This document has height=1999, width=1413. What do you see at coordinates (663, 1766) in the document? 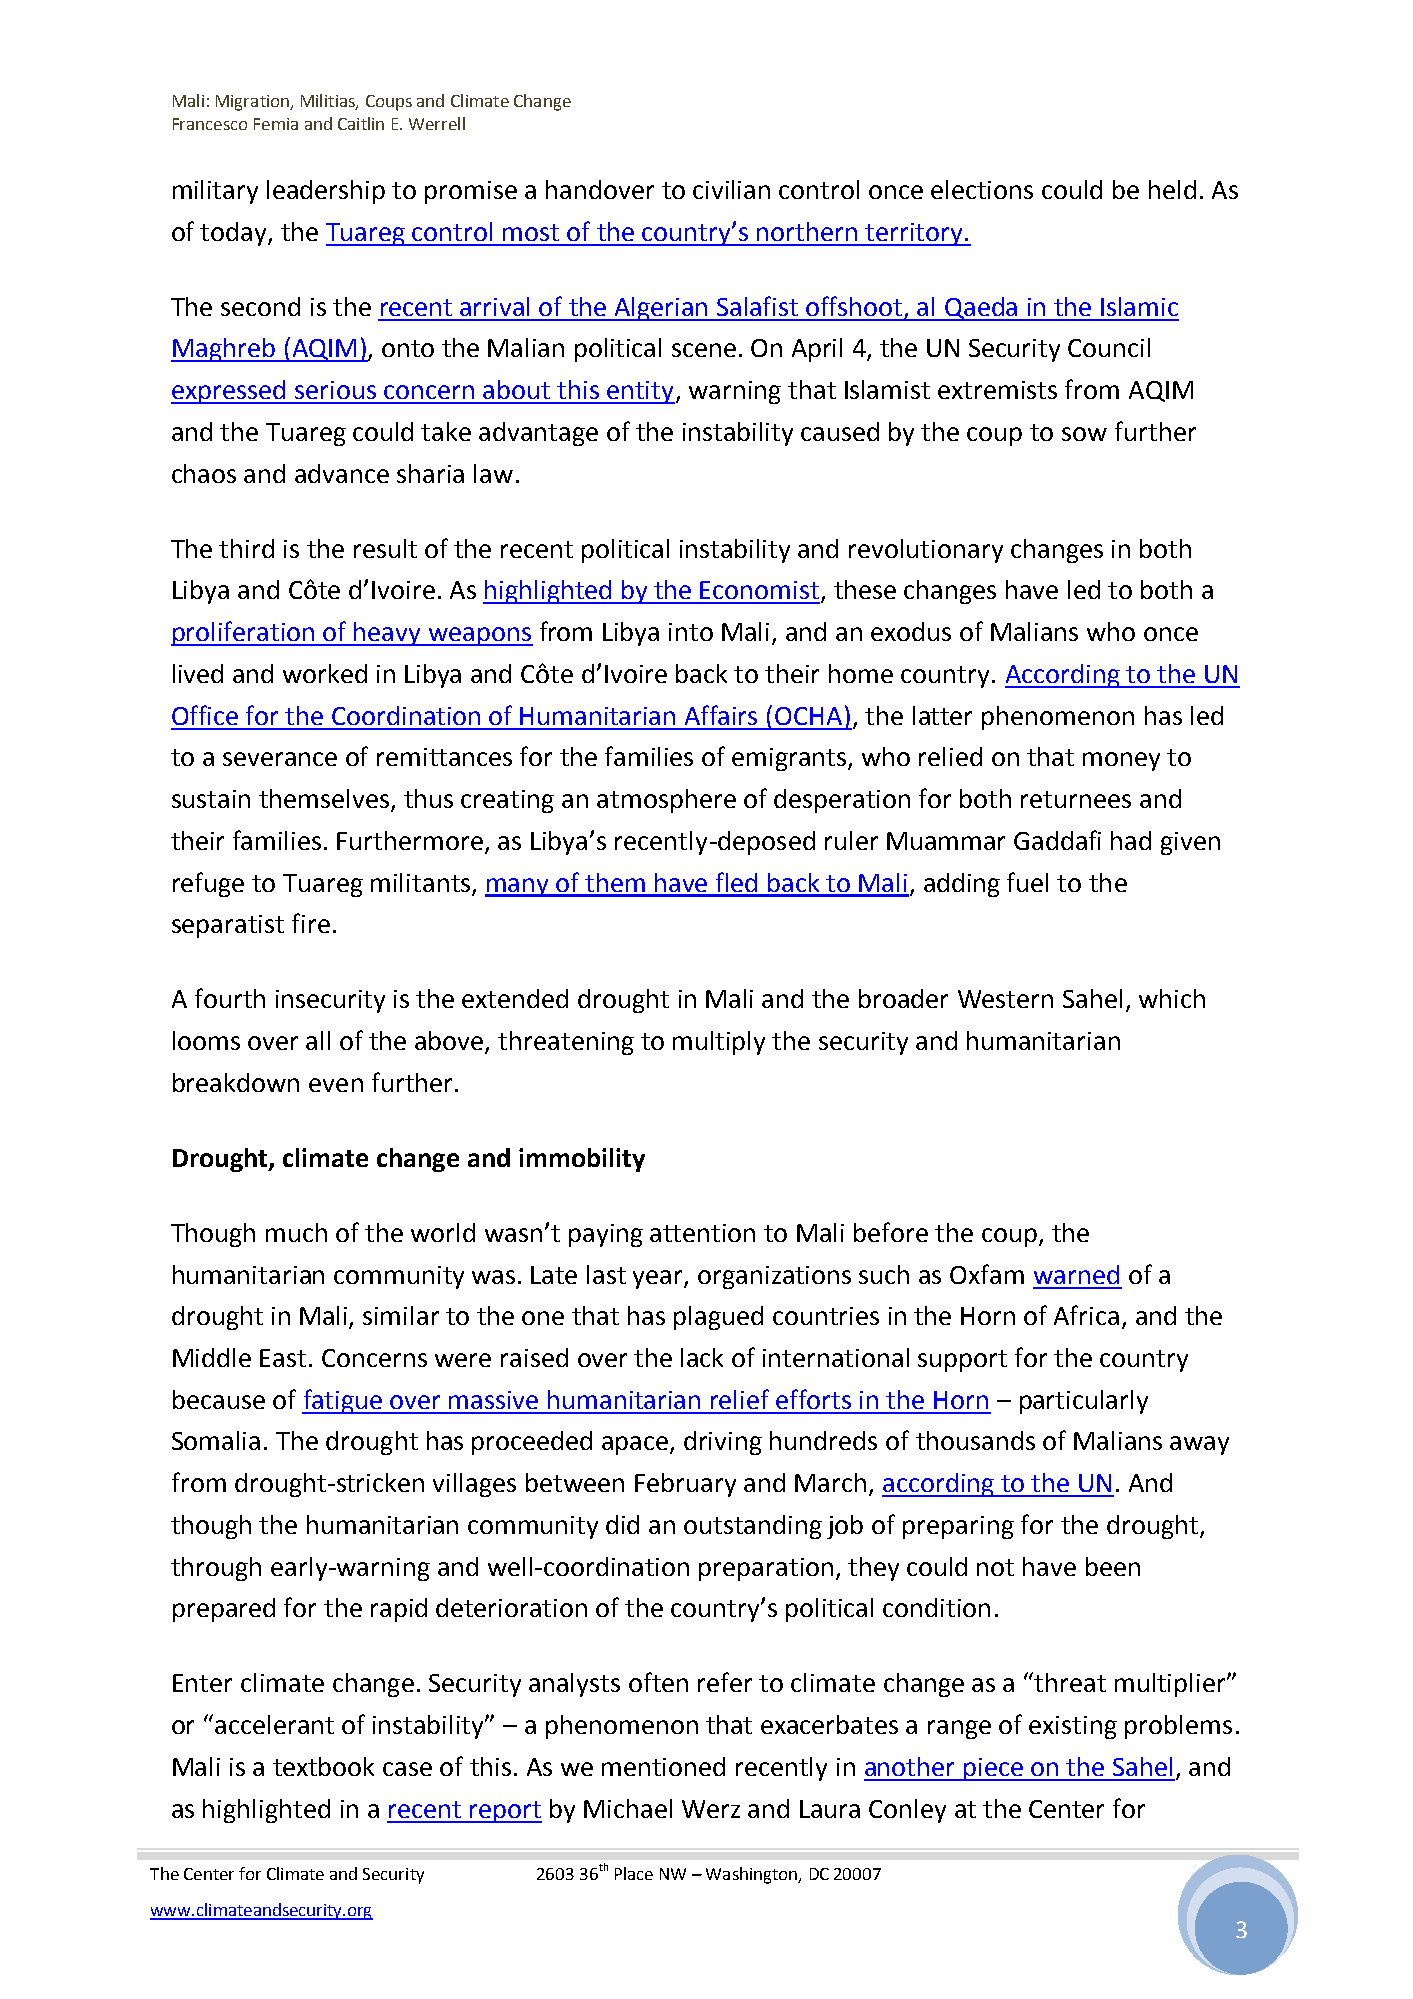
I see `mentioned` at bounding box center [663, 1766].
